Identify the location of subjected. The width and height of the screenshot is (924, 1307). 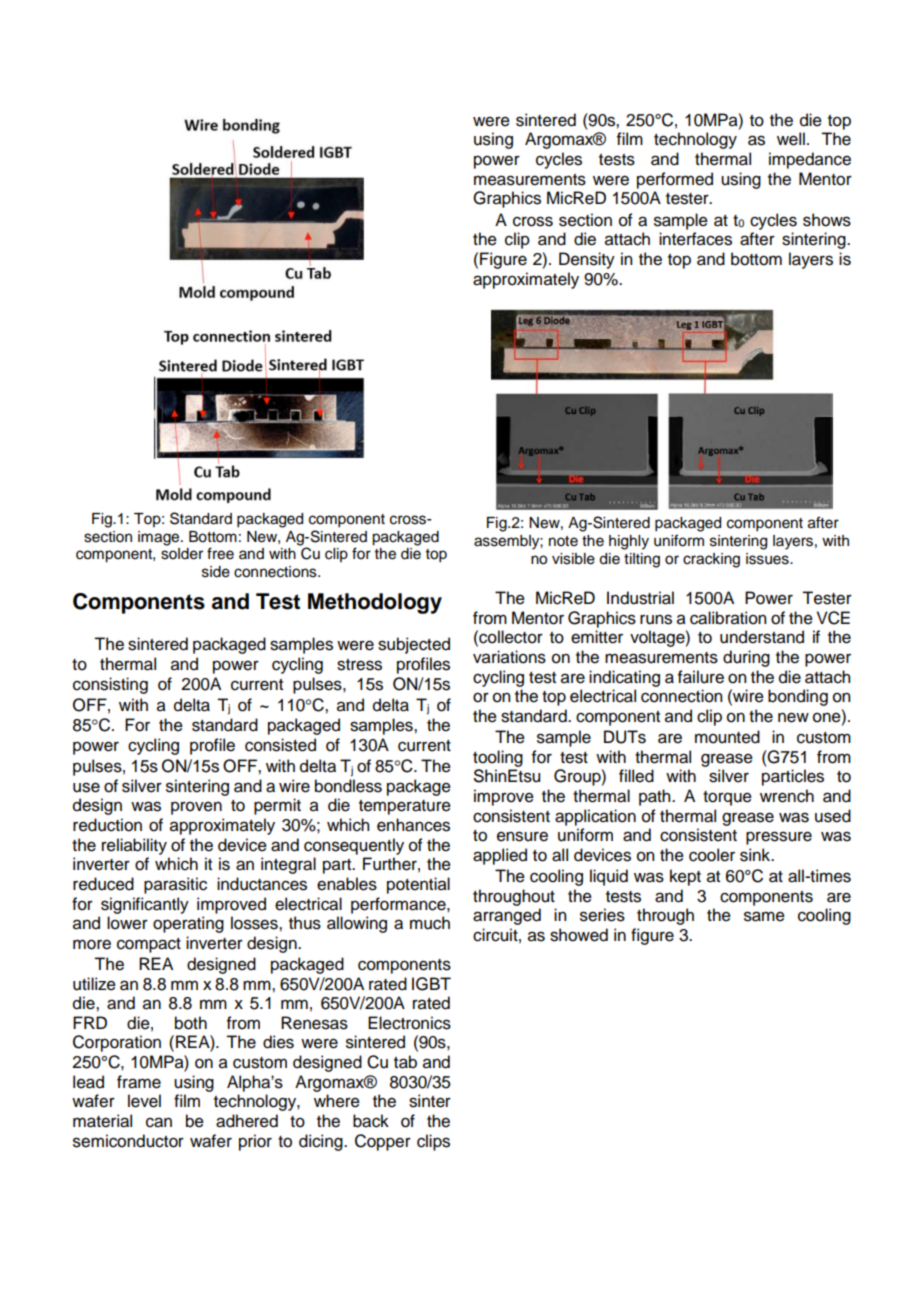
(414, 645).
